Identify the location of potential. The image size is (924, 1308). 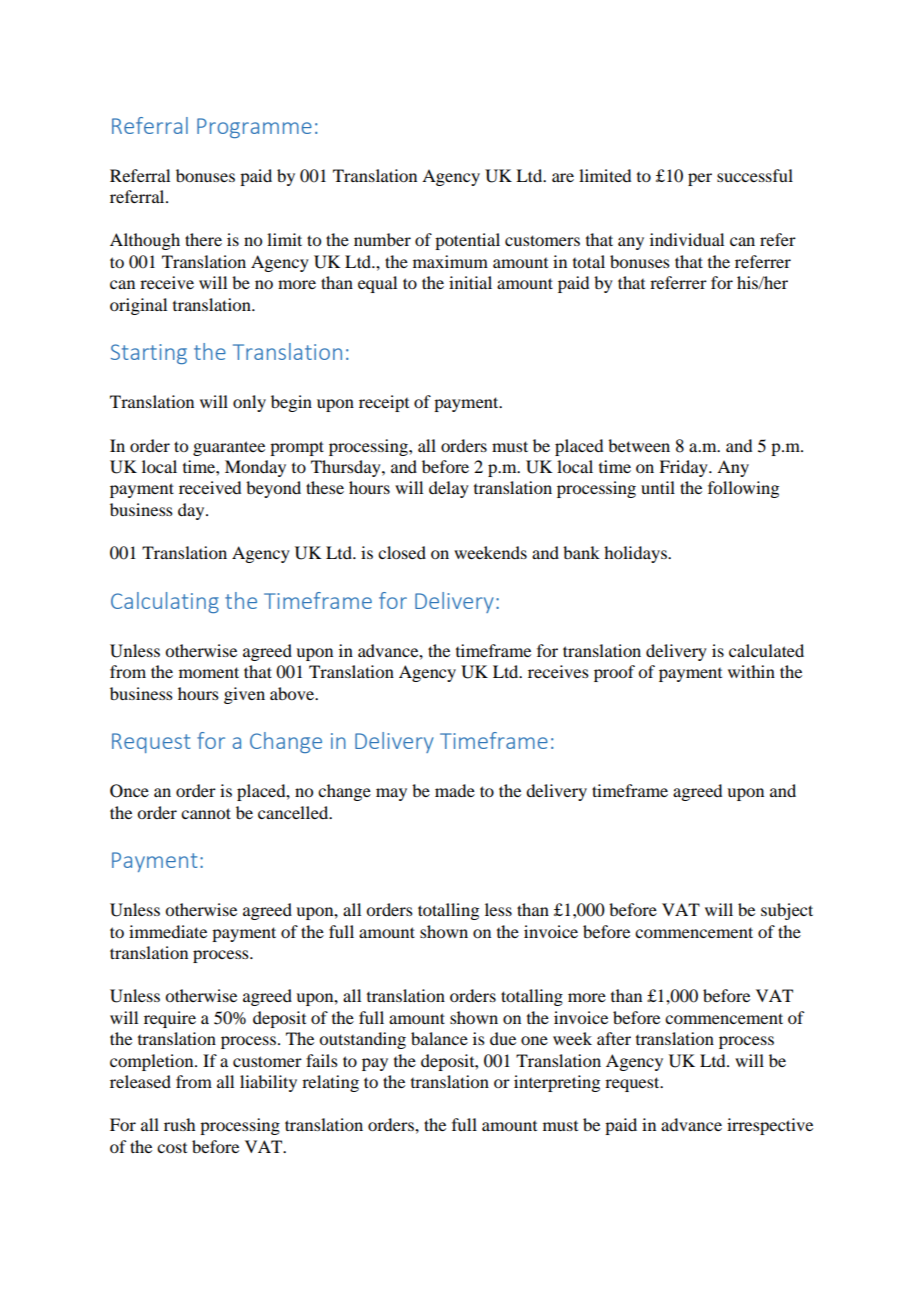
(467, 241).
